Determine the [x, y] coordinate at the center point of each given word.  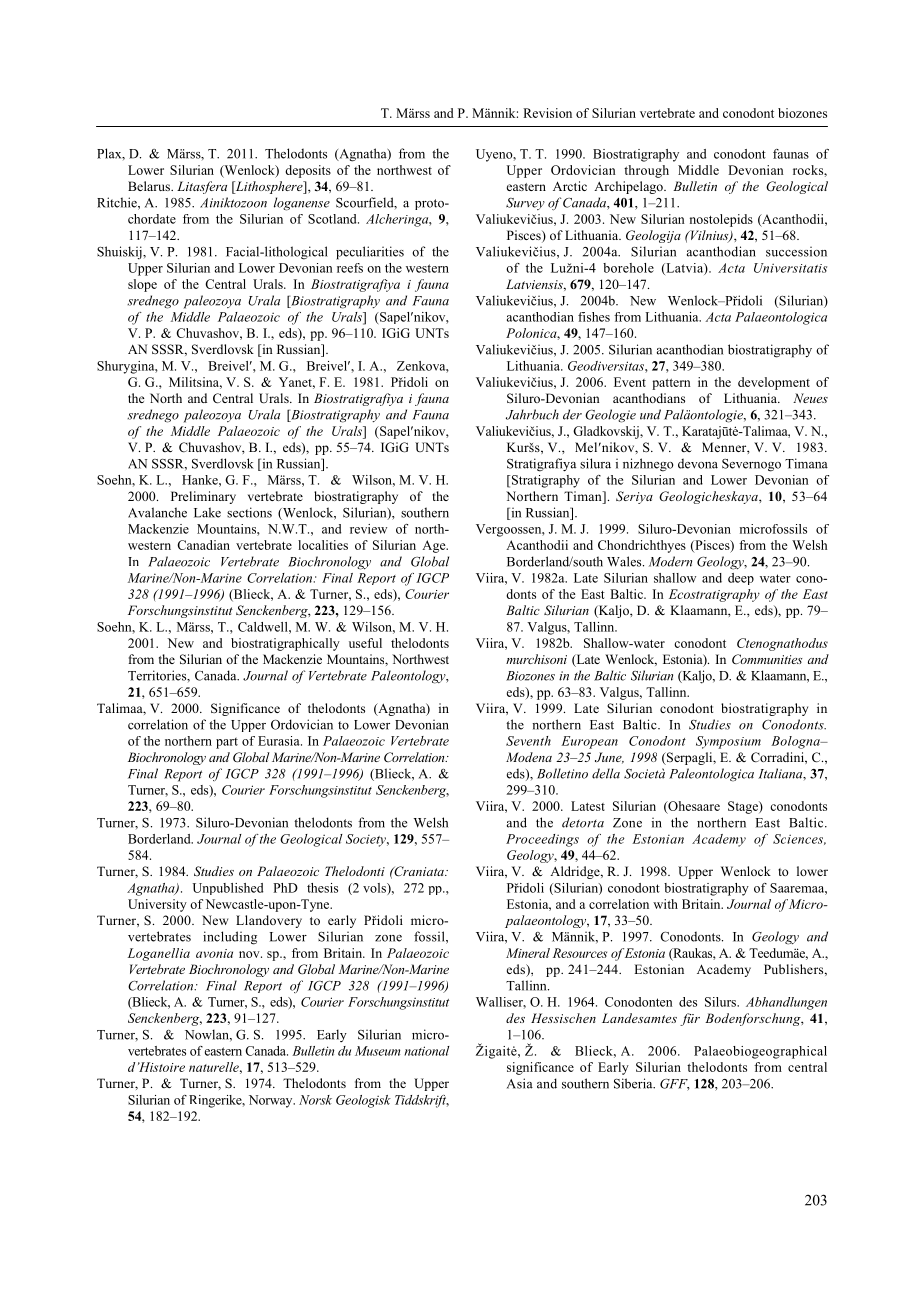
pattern [671, 384]
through [646, 171]
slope [142, 285]
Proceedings [542, 840]
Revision [547, 113]
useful [365, 643]
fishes [594, 317]
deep [741, 579]
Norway [272, 1101]
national [427, 1051]
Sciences [799, 839]
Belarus [150, 186]
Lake [207, 512]
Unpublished [228, 889]
